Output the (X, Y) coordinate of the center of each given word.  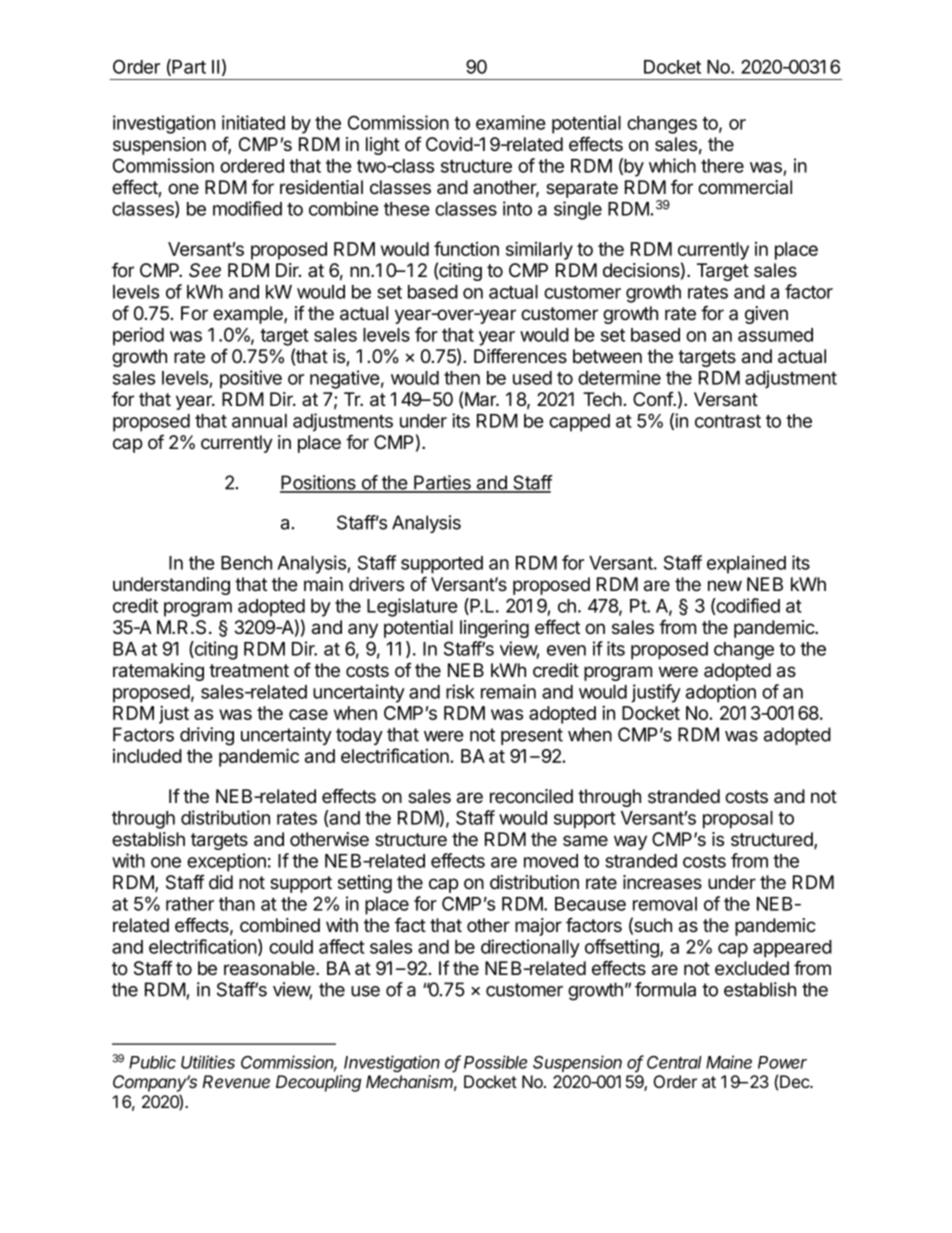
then (462, 378)
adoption (721, 693)
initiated (253, 122)
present (532, 736)
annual (259, 421)
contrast (728, 421)
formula (665, 989)
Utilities (208, 1062)
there (722, 166)
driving (207, 736)
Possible (495, 1062)
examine (511, 122)
